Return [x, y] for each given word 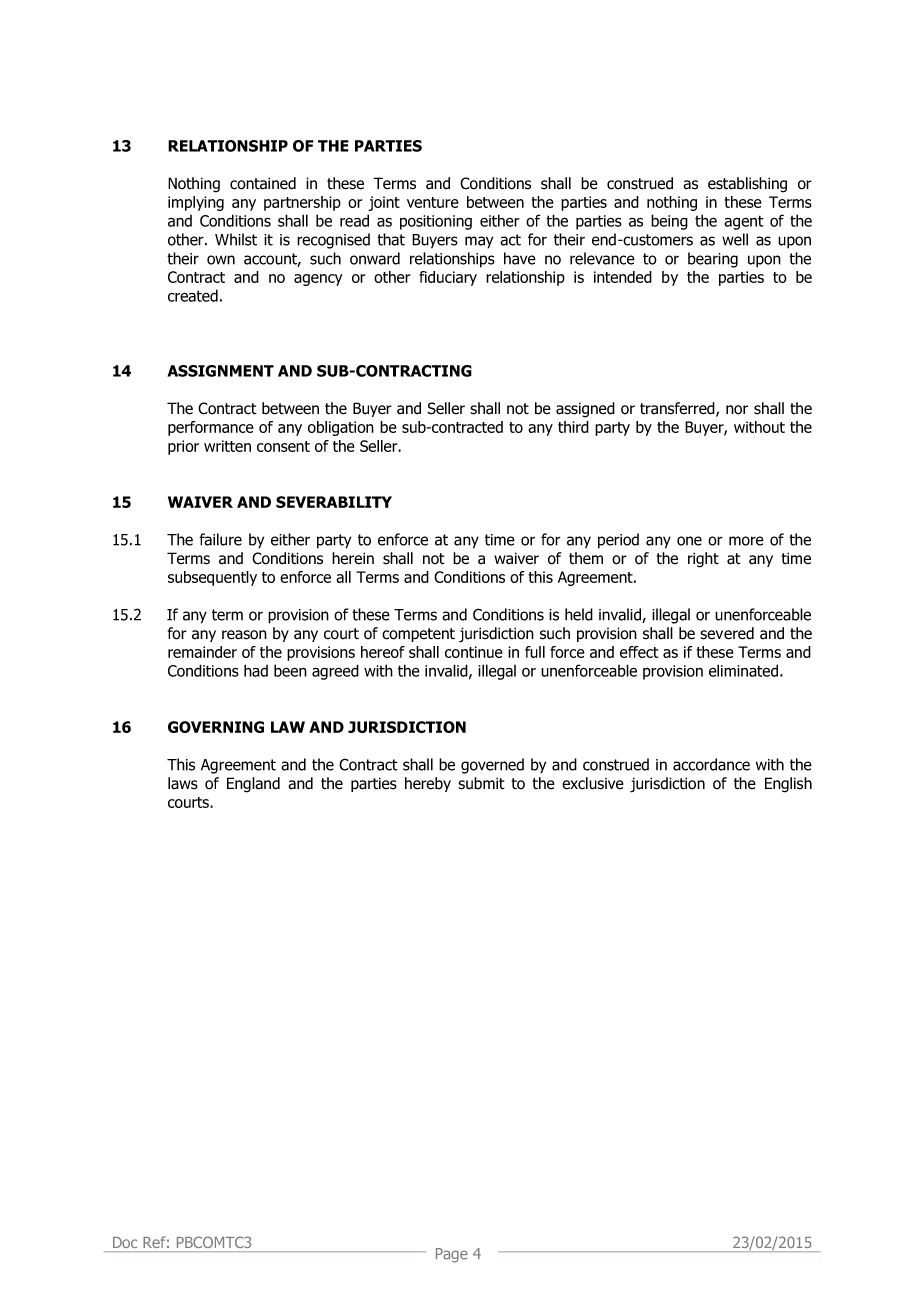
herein [353, 558]
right [703, 560]
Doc [125, 1242]
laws [183, 783]
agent [744, 222]
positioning [436, 222]
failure [220, 539]
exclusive [593, 783]
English [788, 785]
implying [196, 203]
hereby [428, 784]
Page [452, 1255]
